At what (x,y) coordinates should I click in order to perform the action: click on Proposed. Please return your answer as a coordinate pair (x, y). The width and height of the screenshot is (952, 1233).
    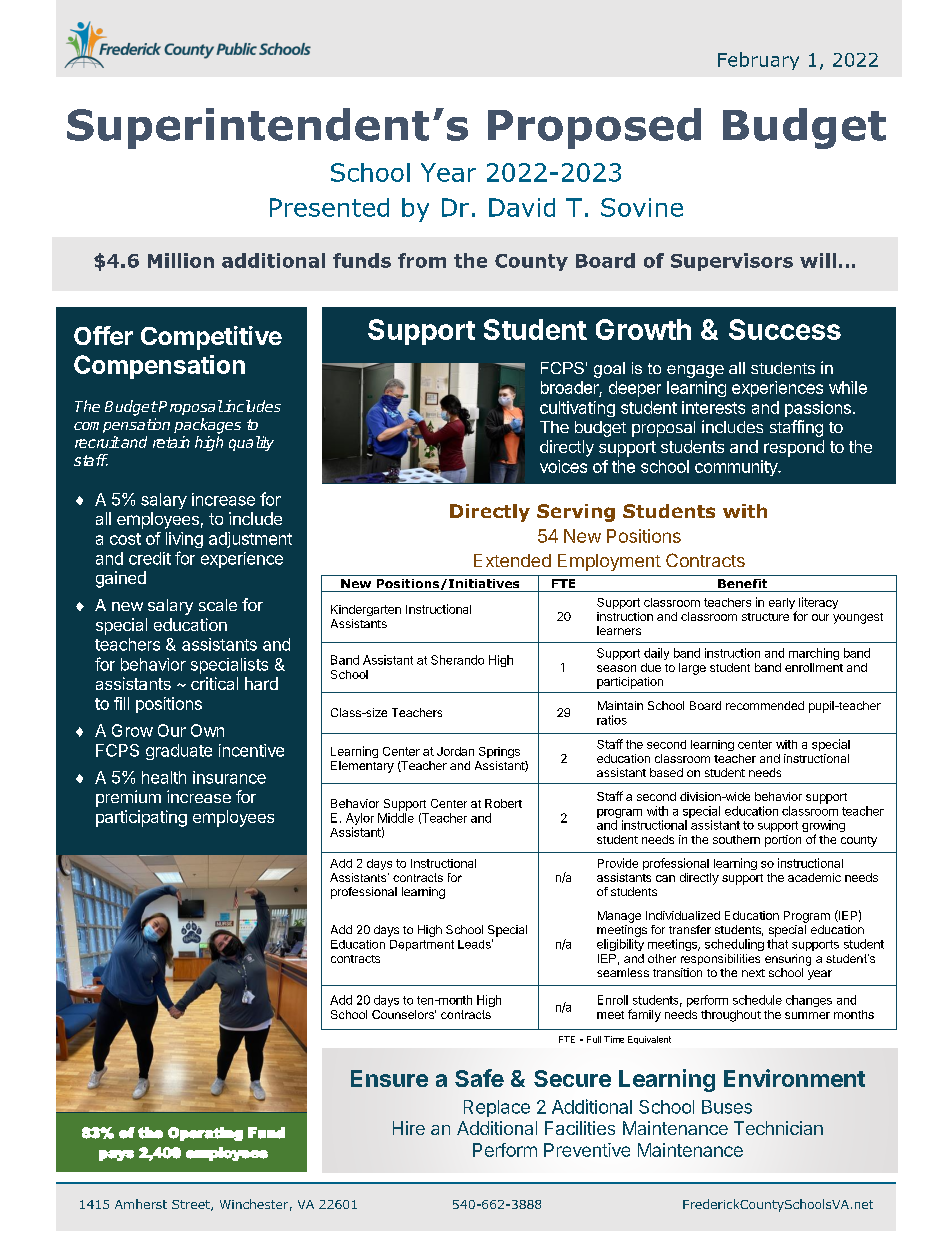
    Looking at the image, I should click on (594, 128).
